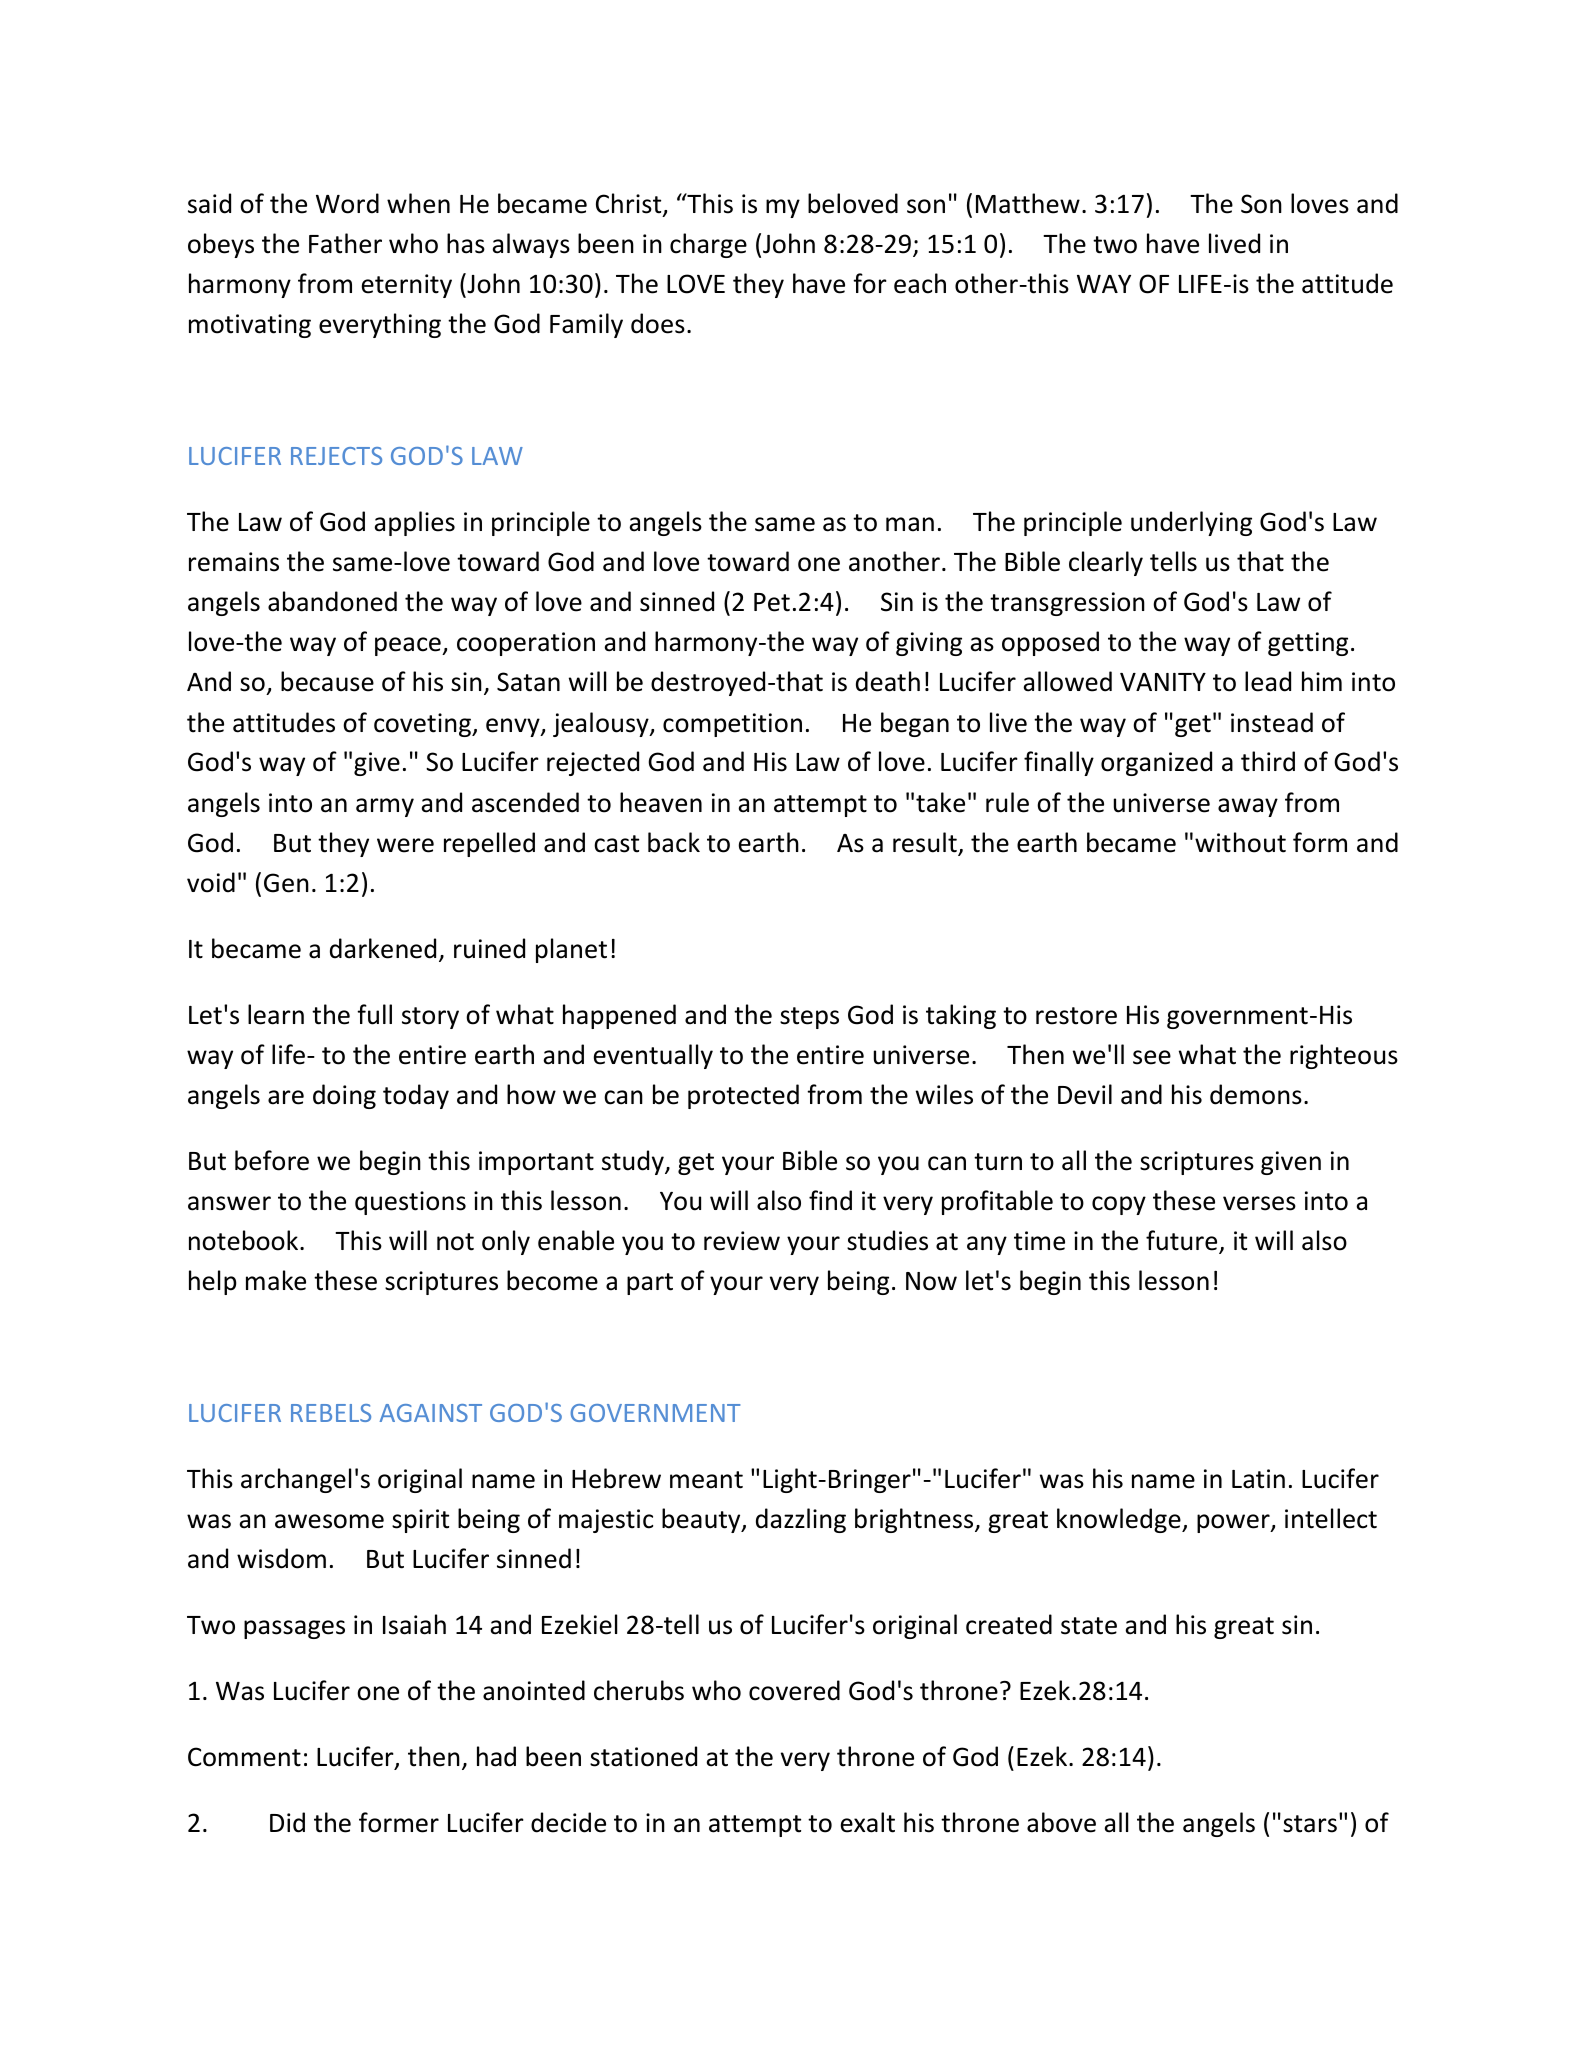 This screenshot has width=1587, height=2054. I want to click on charge, so click(708, 245).
